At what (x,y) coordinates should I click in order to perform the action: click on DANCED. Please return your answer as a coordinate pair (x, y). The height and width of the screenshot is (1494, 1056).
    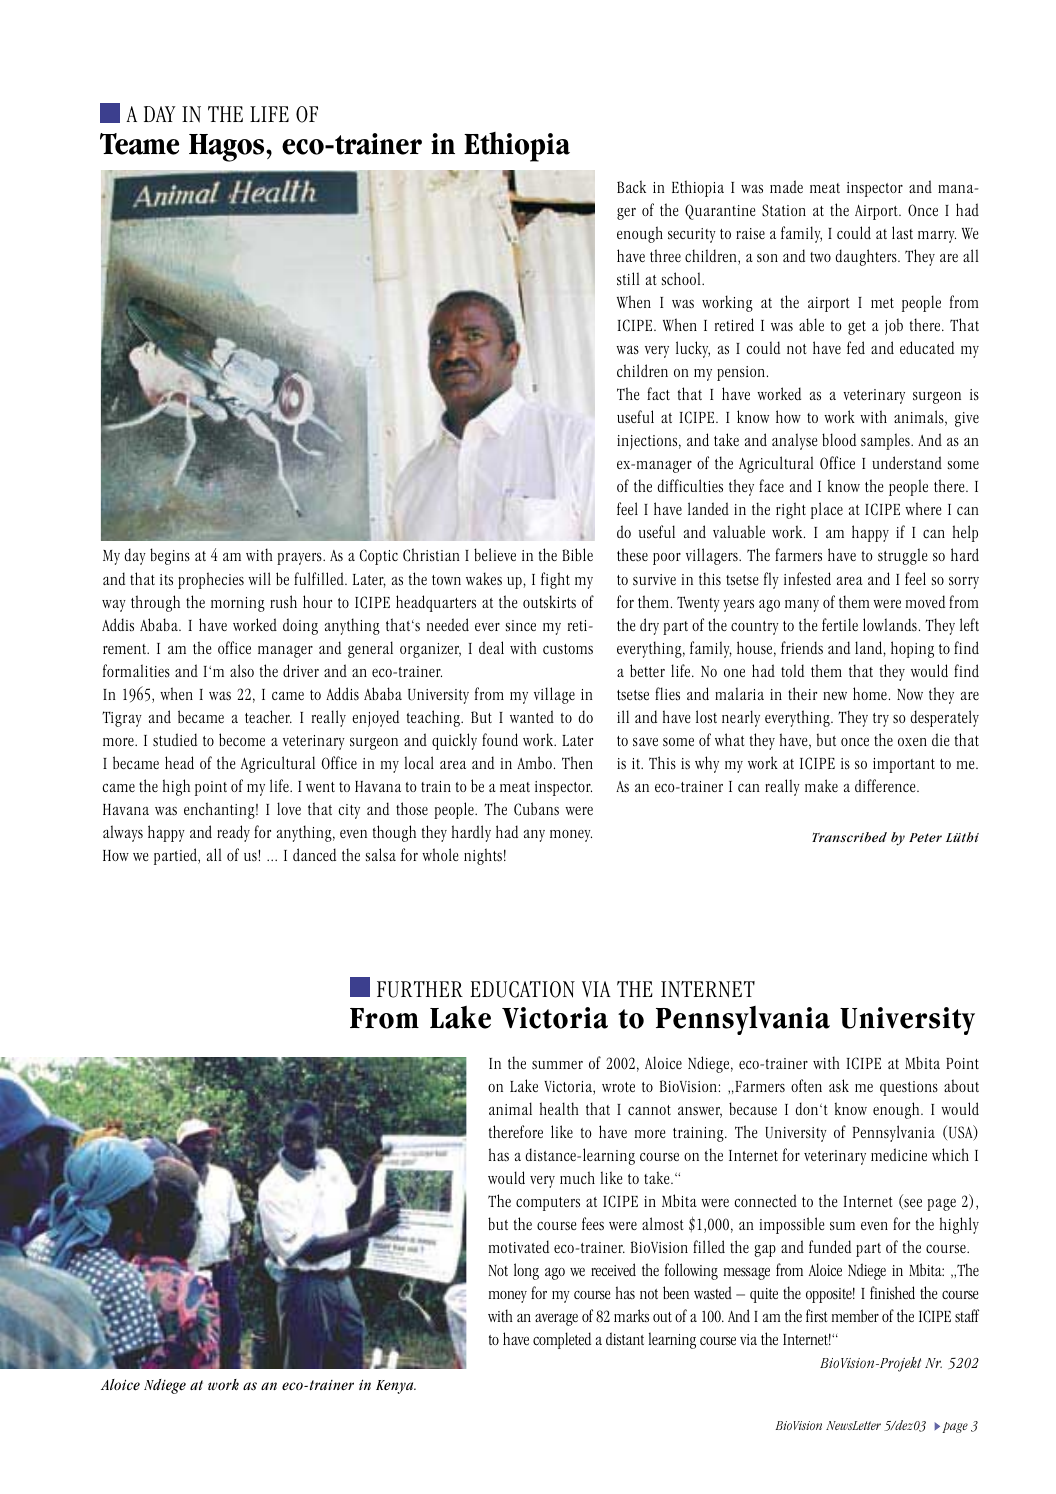
    Looking at the image, I should click on (314, 854).
